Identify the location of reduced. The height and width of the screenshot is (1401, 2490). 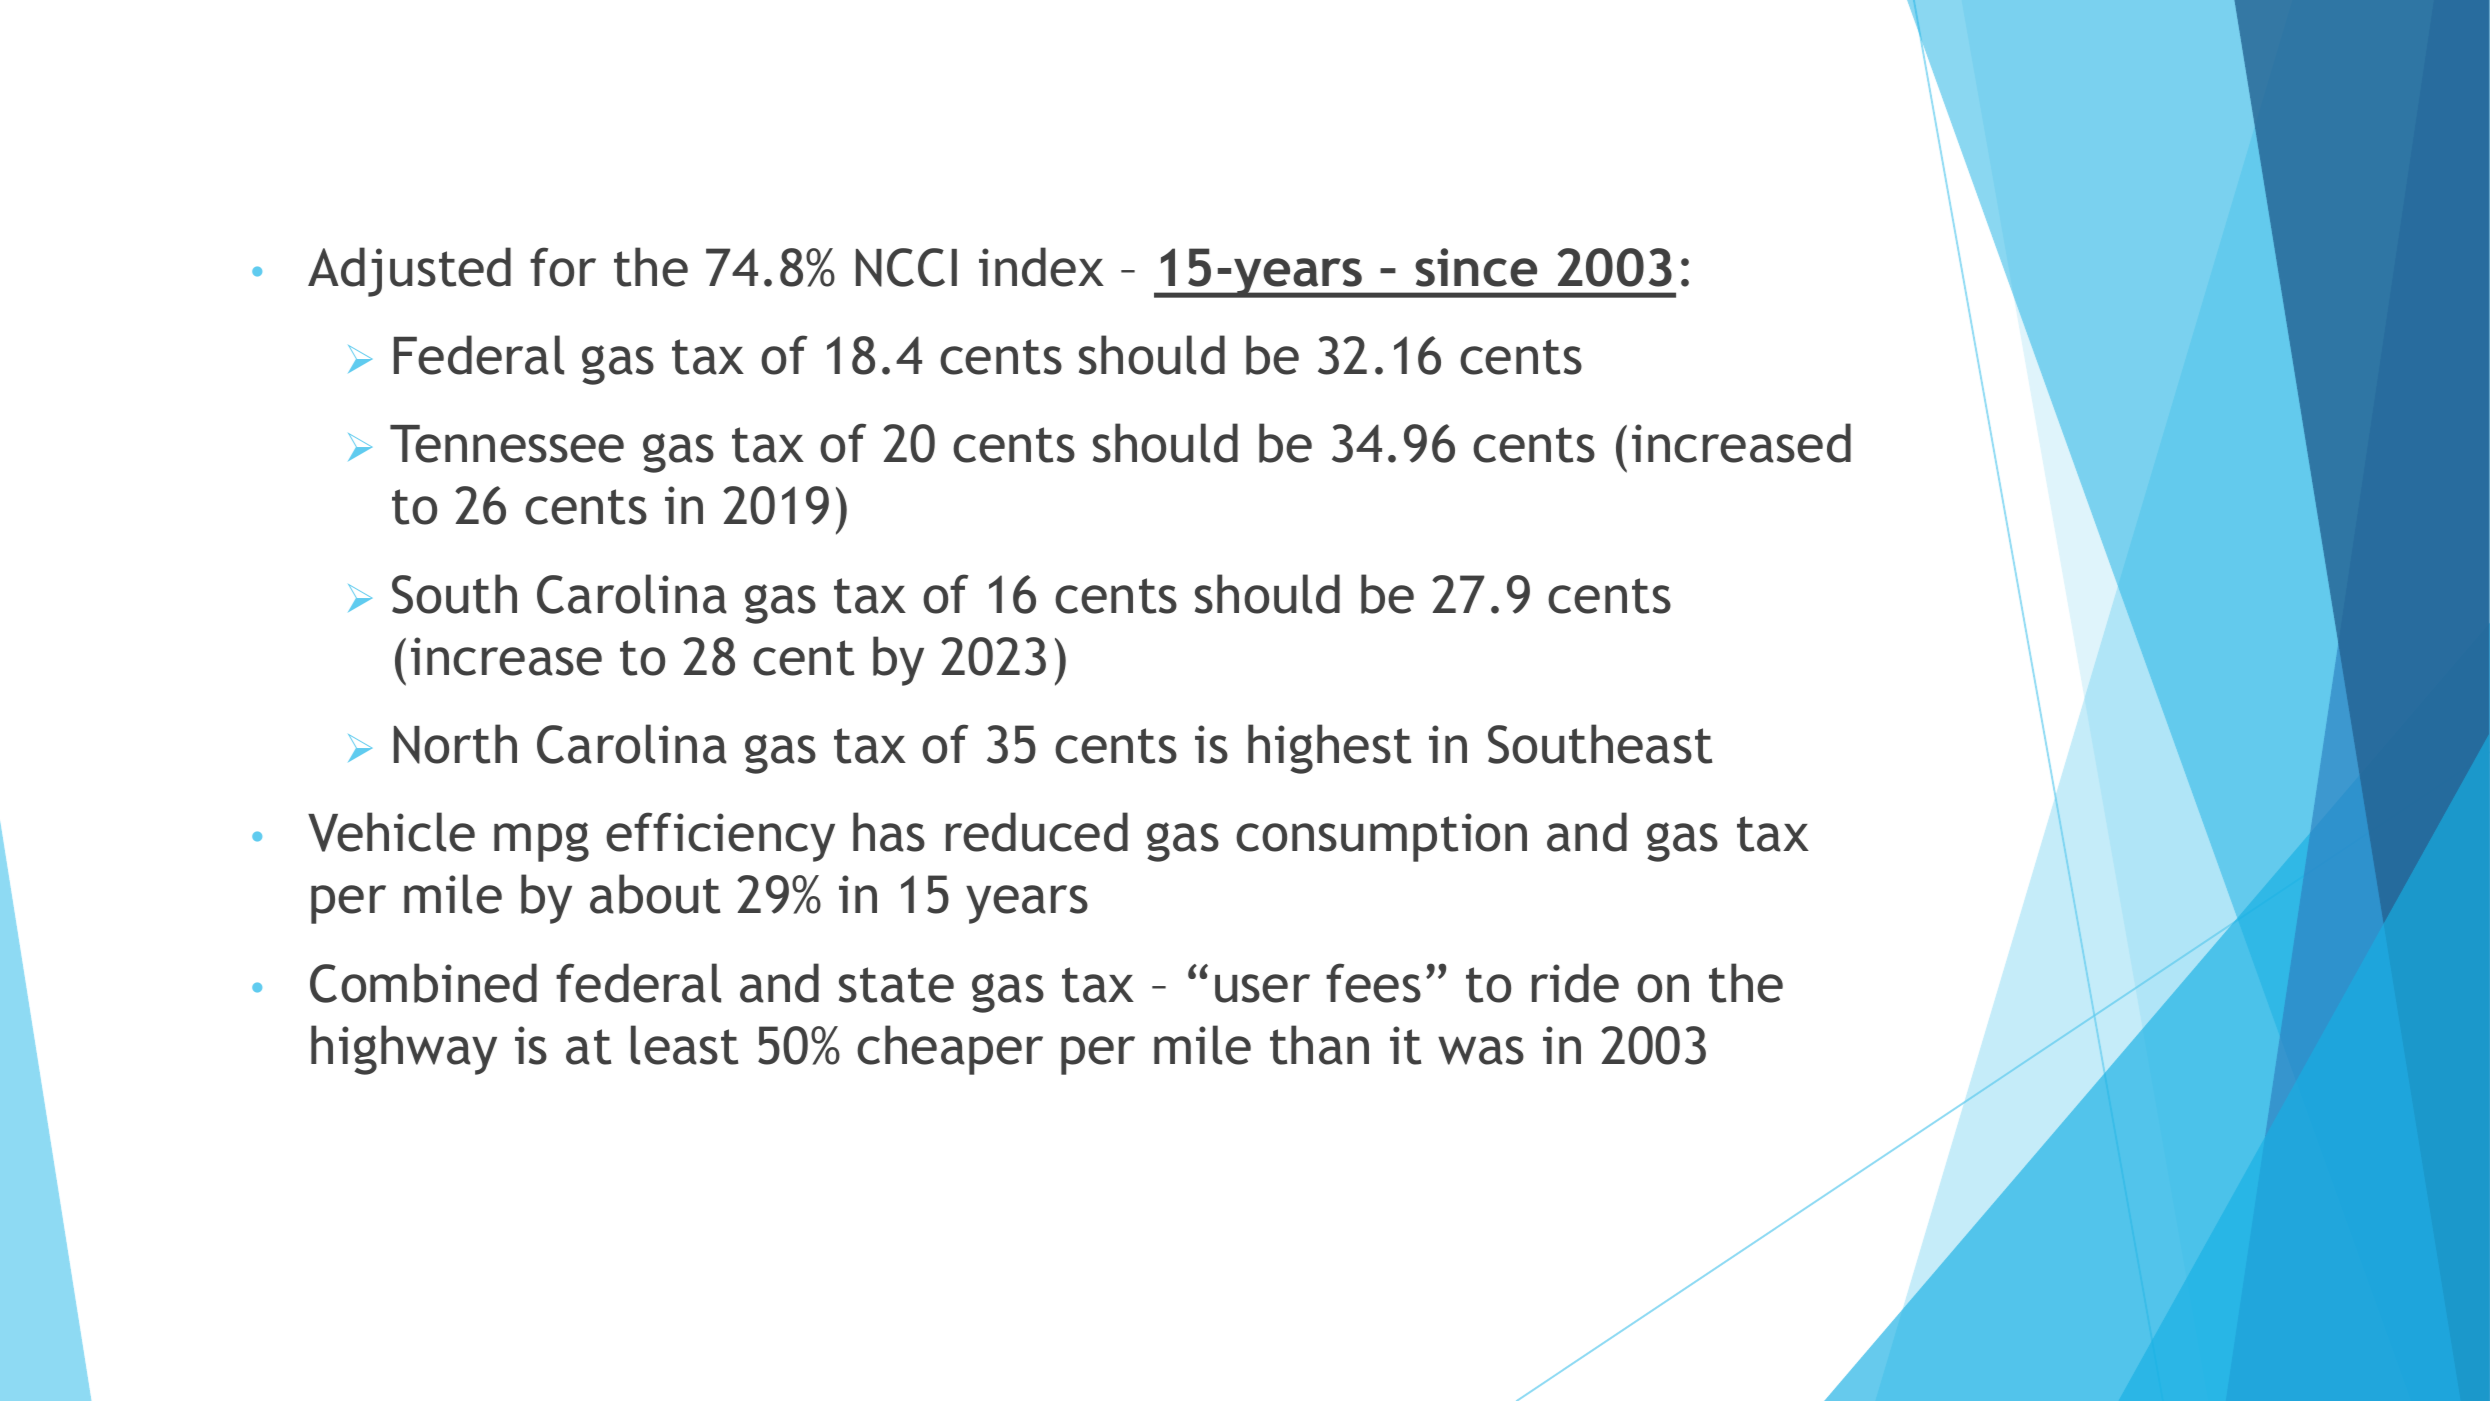
(1037, 832).
